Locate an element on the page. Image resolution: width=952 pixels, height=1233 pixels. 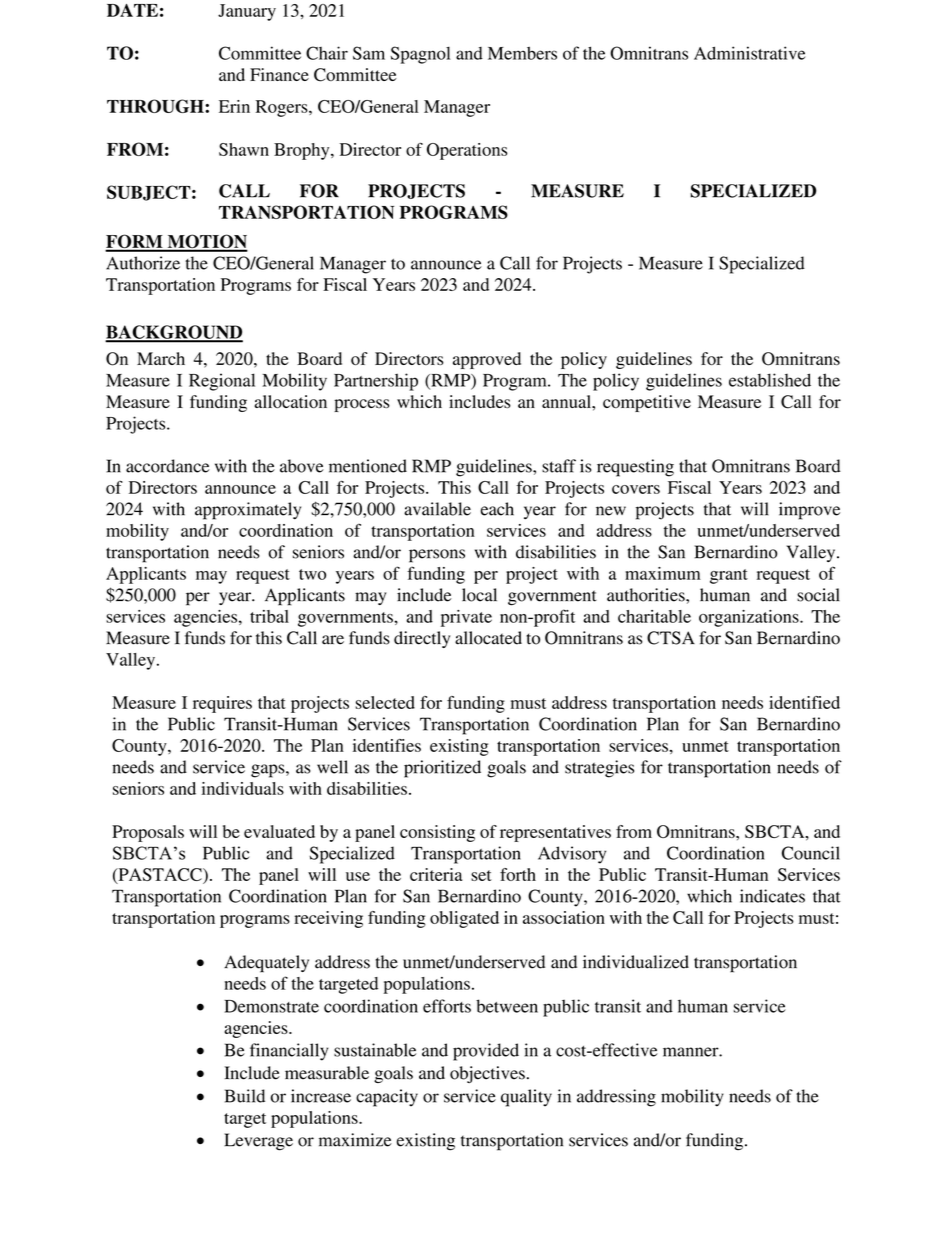
objectives is located at coordinates (487, 1074).
